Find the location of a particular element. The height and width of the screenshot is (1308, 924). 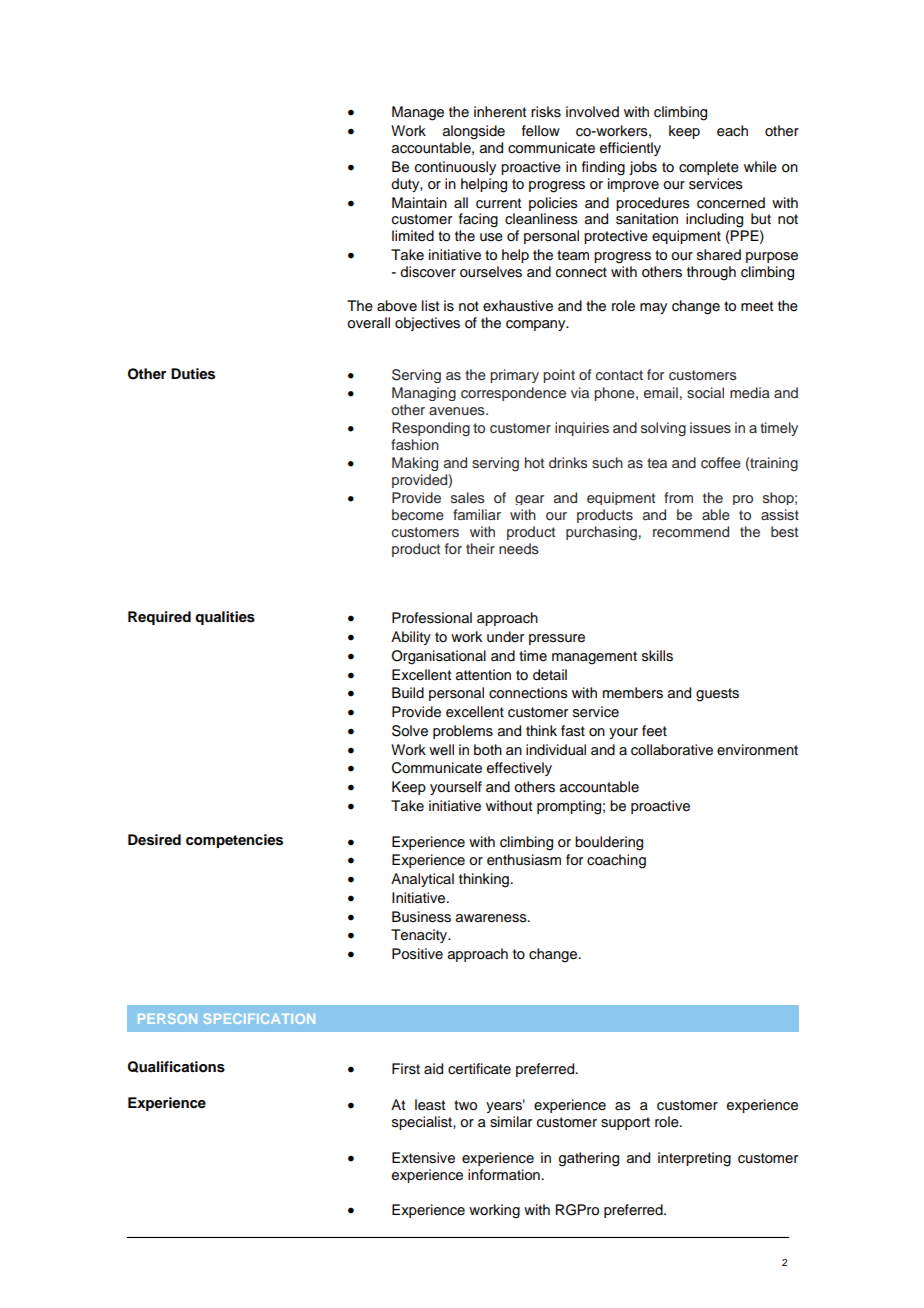

competencies is located at coordinates (234, 841).
